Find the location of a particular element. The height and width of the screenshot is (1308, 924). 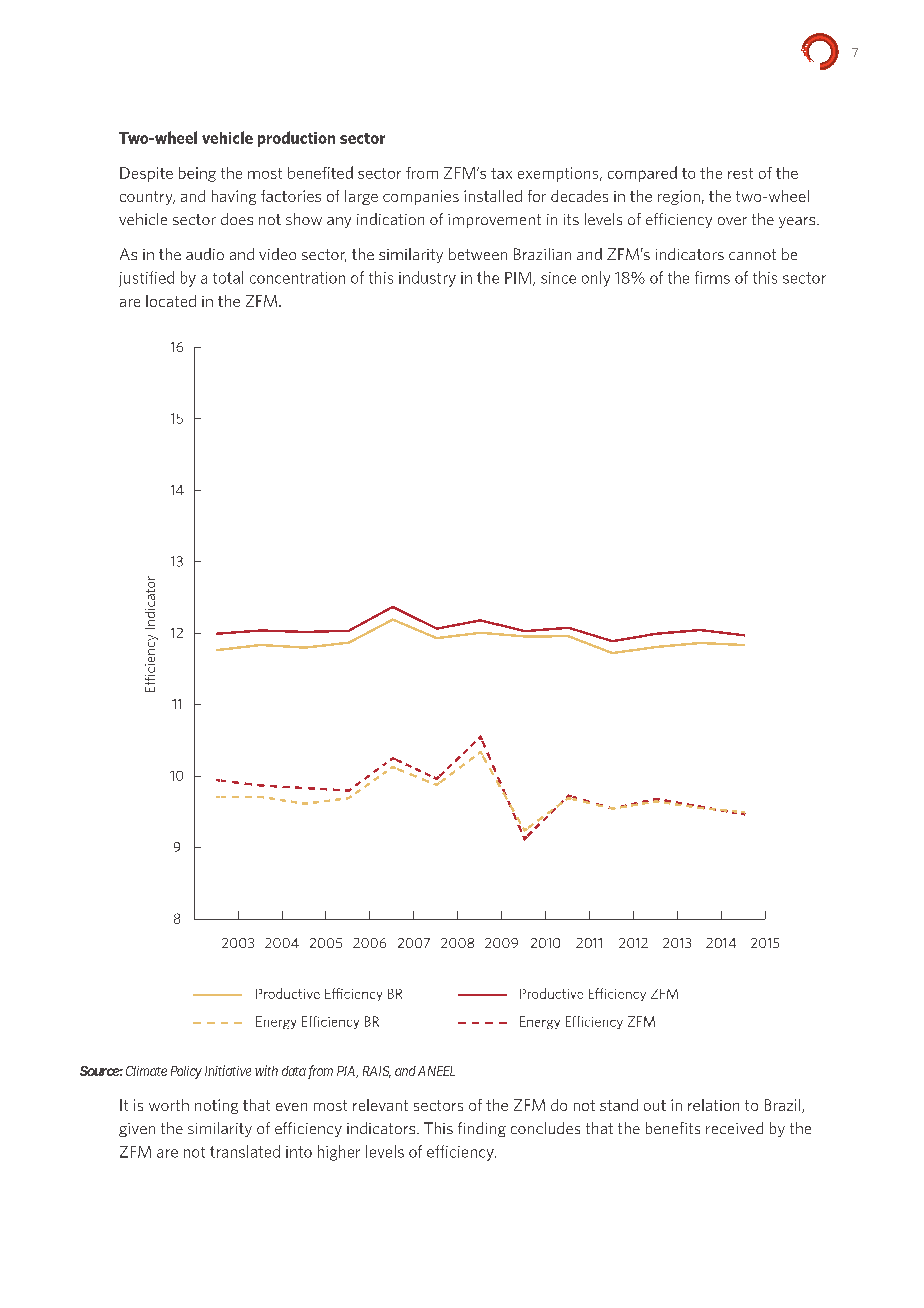

received is located at coordinates (734, 1128).
